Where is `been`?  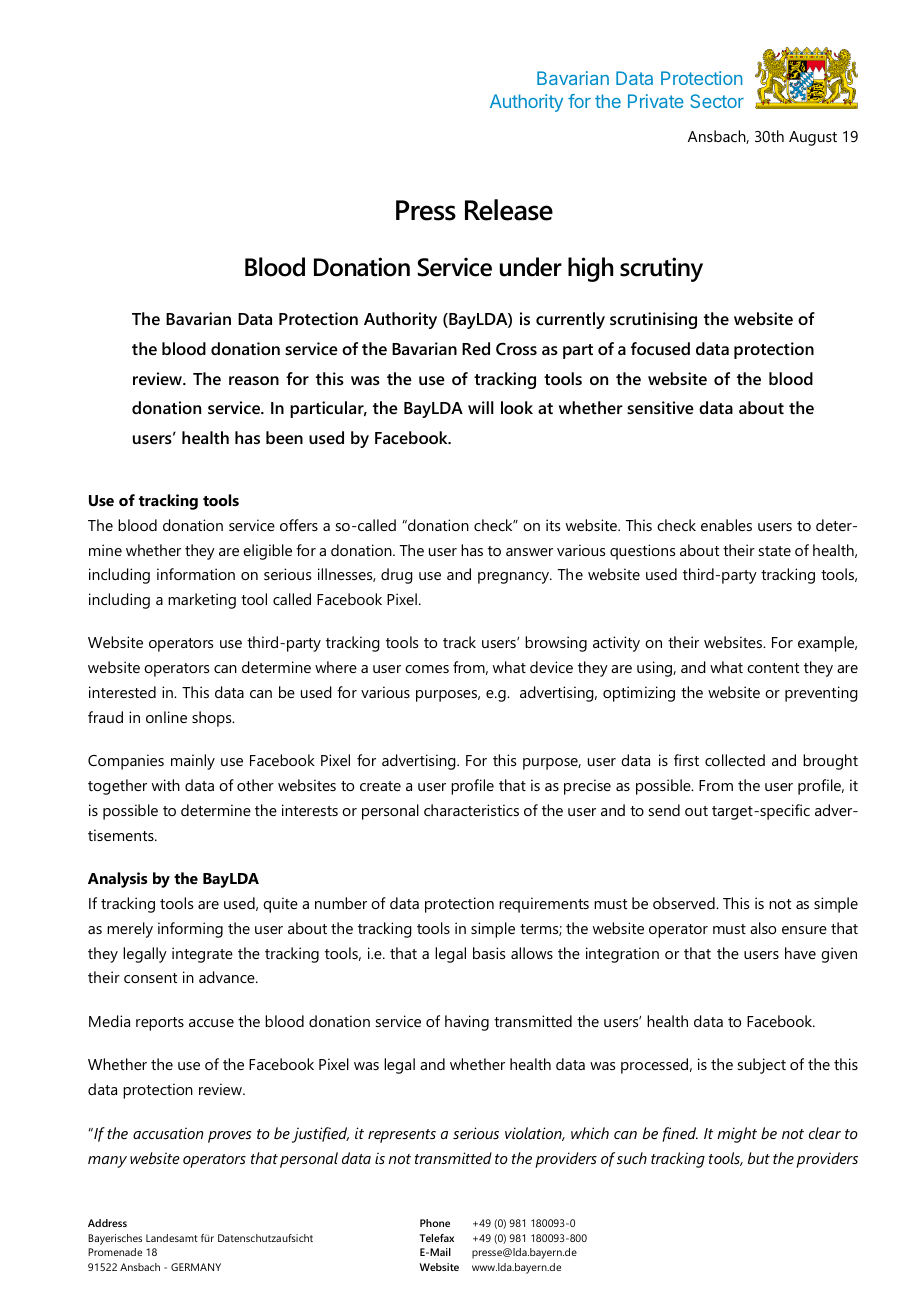 been is located at coordinates (284, 437).
